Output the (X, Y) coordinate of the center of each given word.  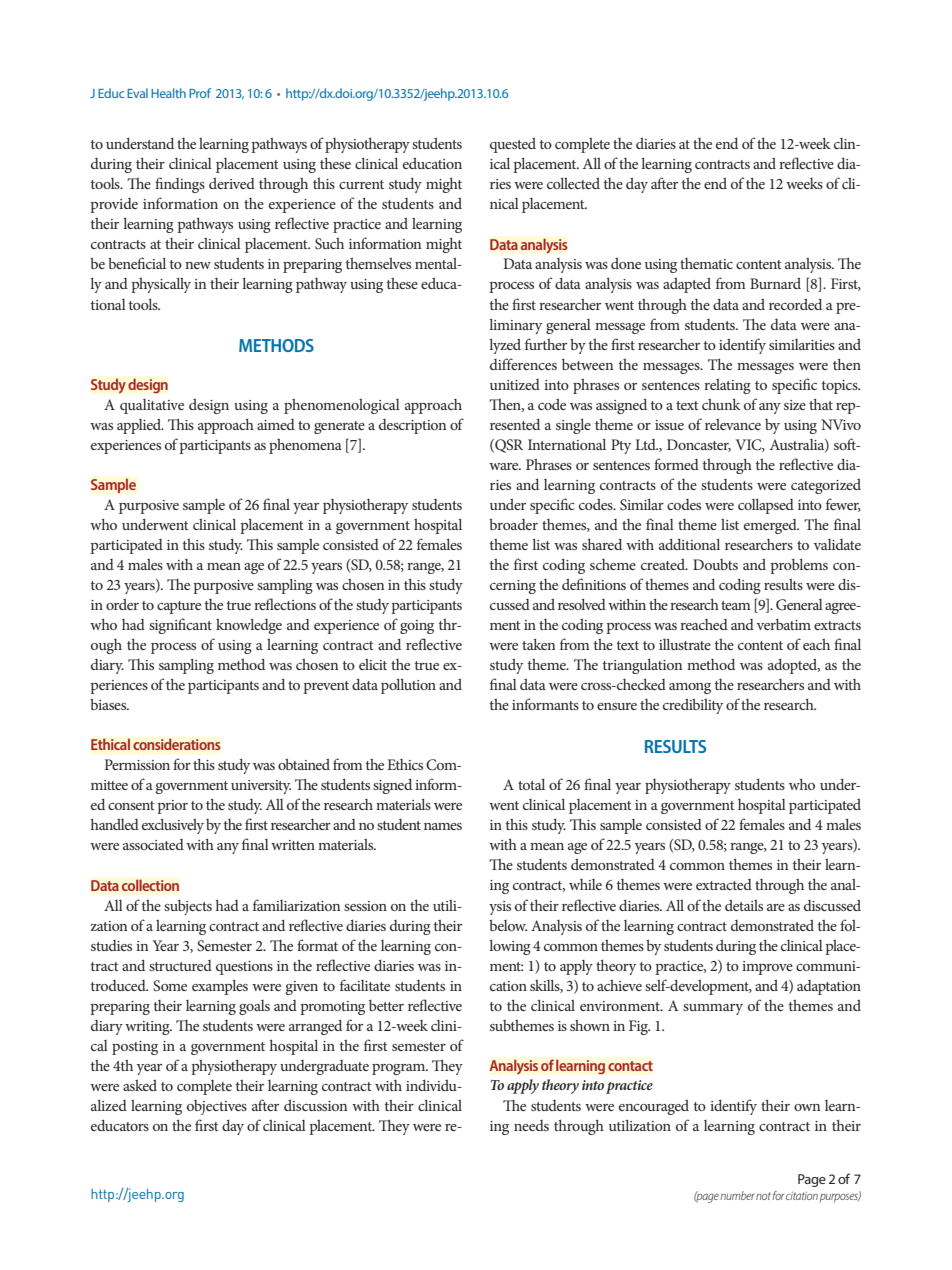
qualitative (152, 406)
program (400, 1069)
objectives (217, 1107)
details (744, 905)
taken (538, 644)
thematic (706, 263)
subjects (188, 907)
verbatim (784, 624)
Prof (200, 93)
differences (523, 364)
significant (180, 626)
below (508, 925)
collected (573, 183)
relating (727, 386)
